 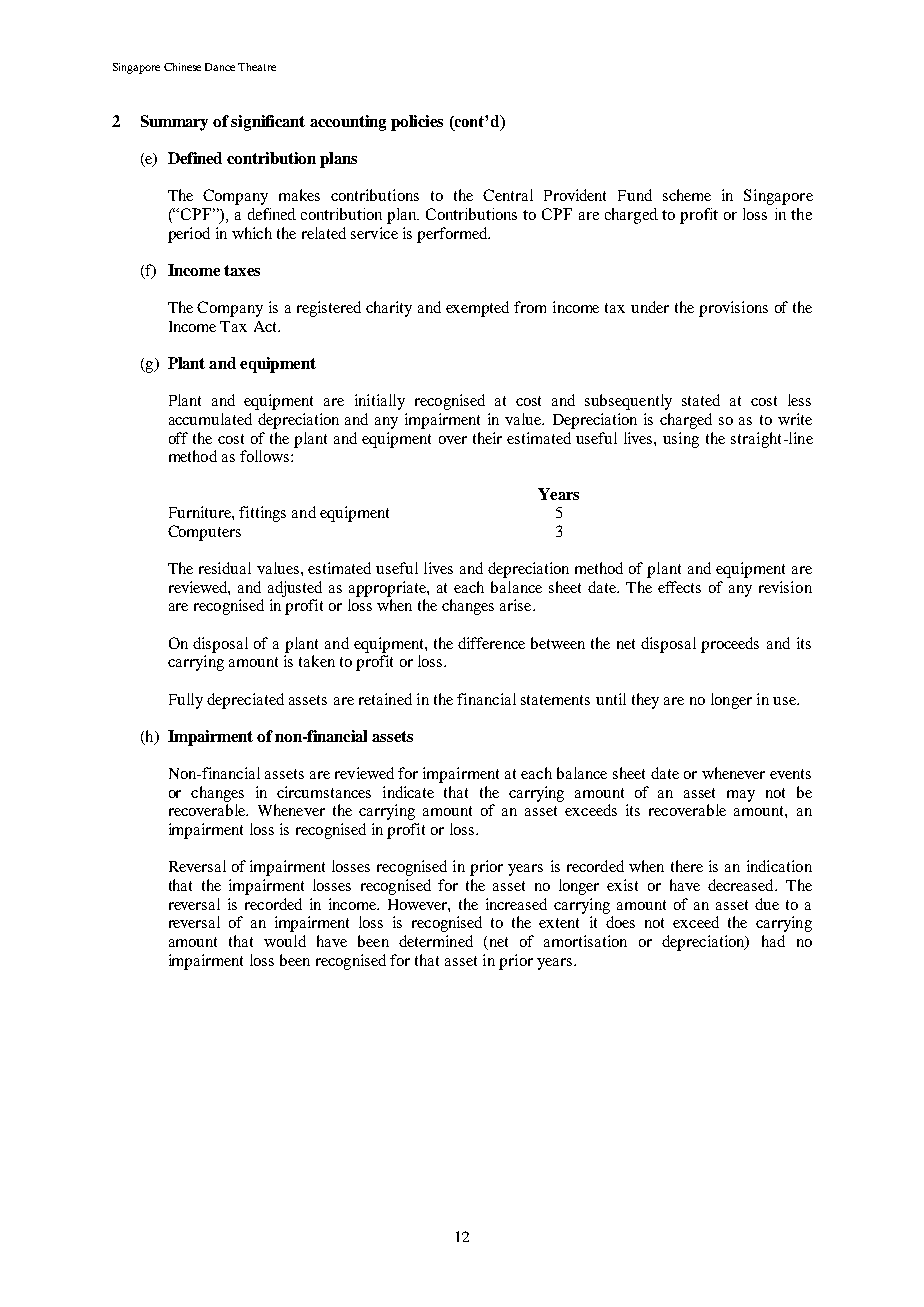 I want to click on statements, so click(x=555, y=700).
